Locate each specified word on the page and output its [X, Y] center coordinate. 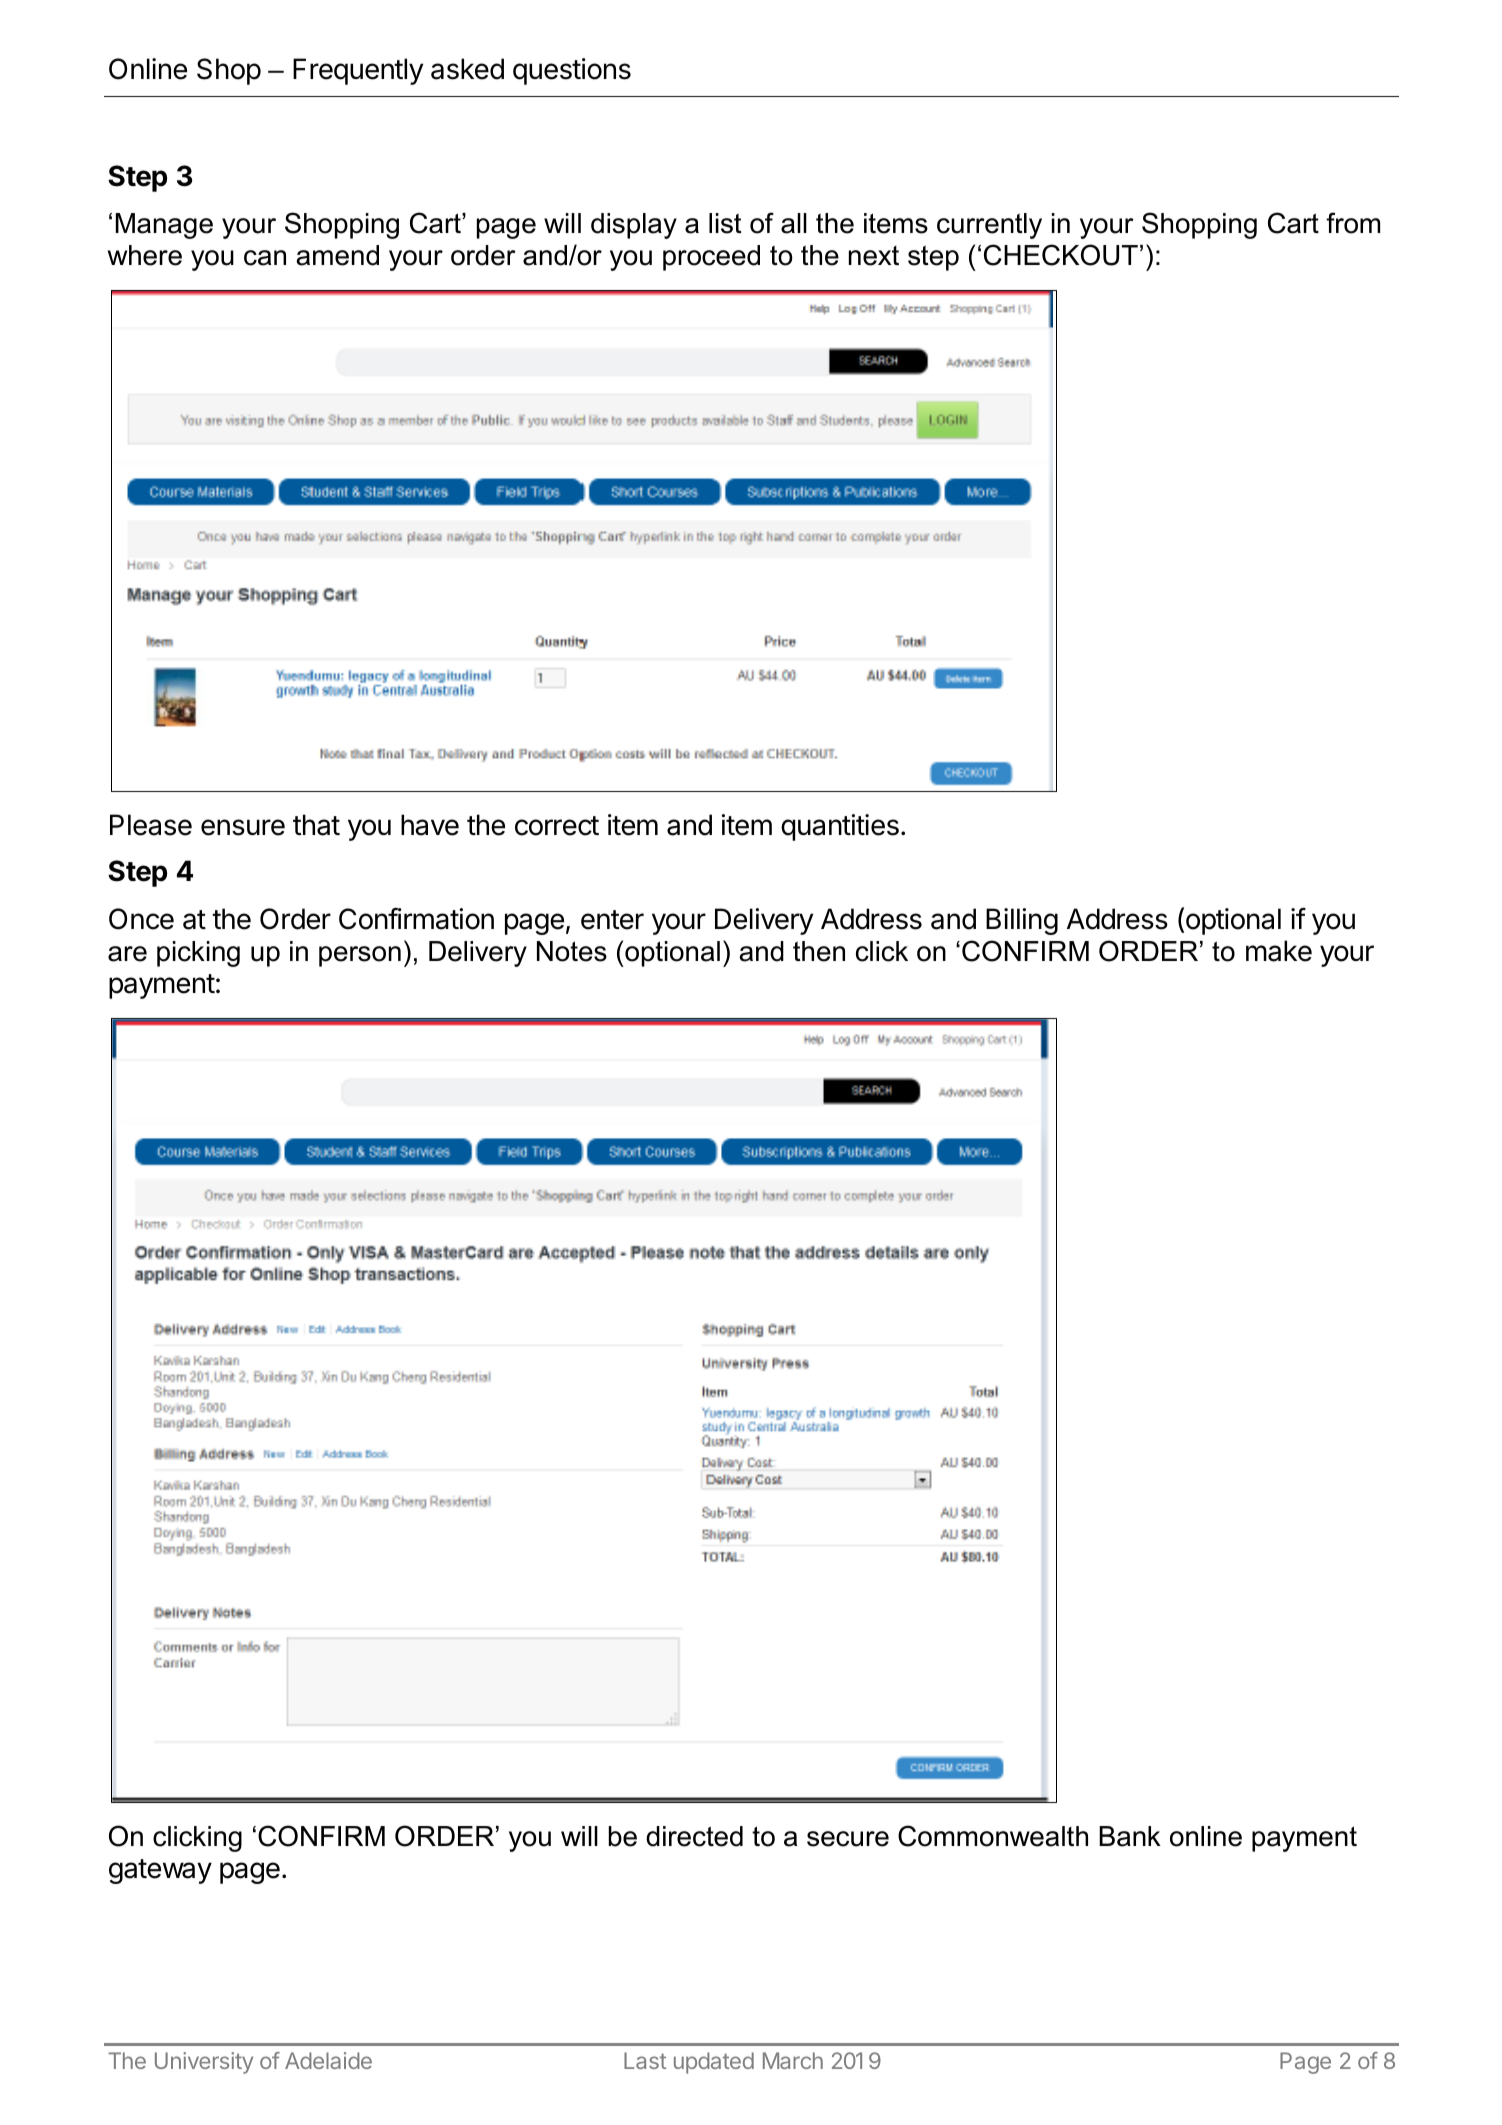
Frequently [358, 71]
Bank [1130, 1836]
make [1279, 951]
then [819, 951]
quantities [840, 827]
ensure [243, 827]
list [725, 223]
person [360, 956]
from [1353, 223]
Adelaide [328, 2060]
